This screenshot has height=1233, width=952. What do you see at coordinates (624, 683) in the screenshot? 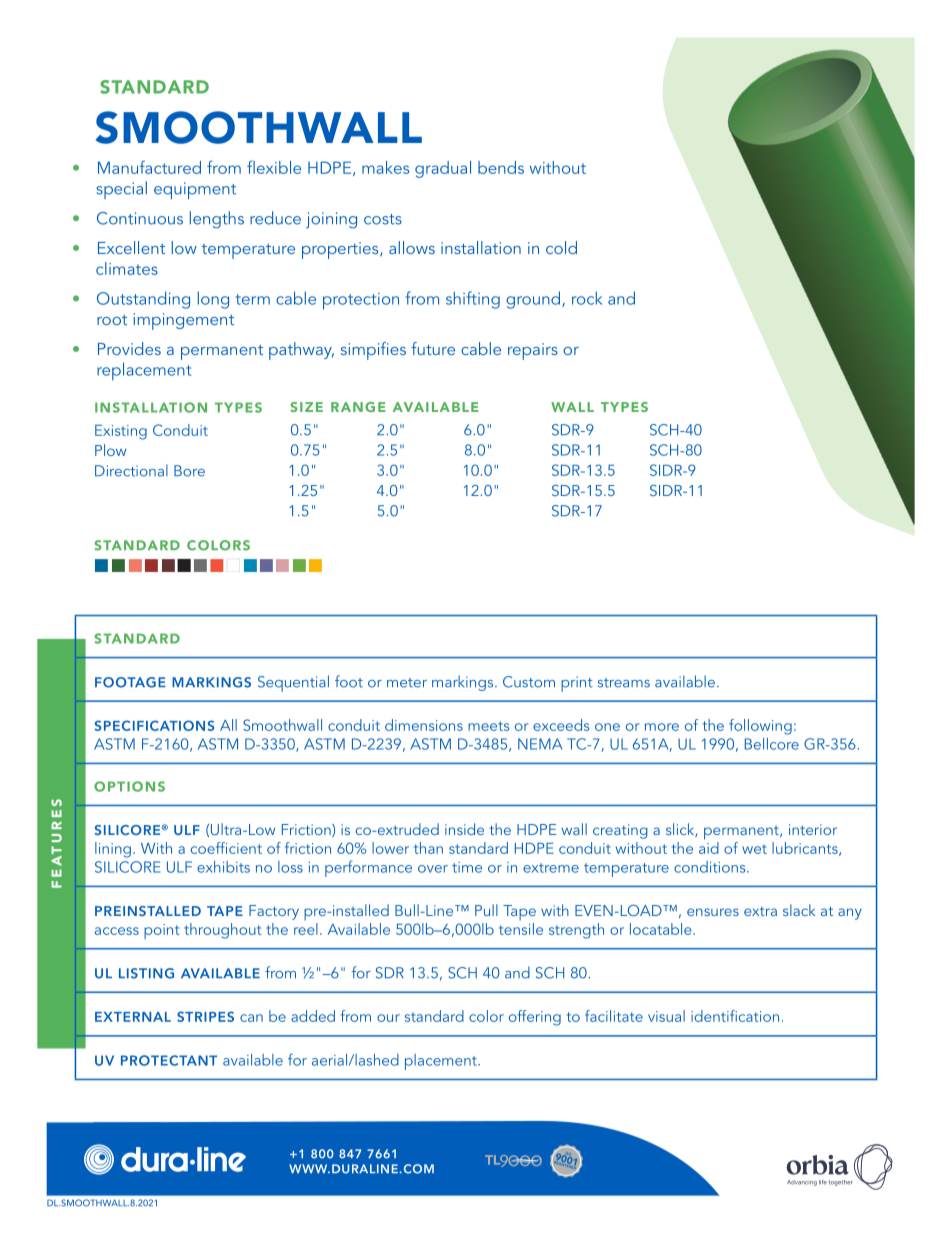
I see `streams` at bounding box center [624, 683].
